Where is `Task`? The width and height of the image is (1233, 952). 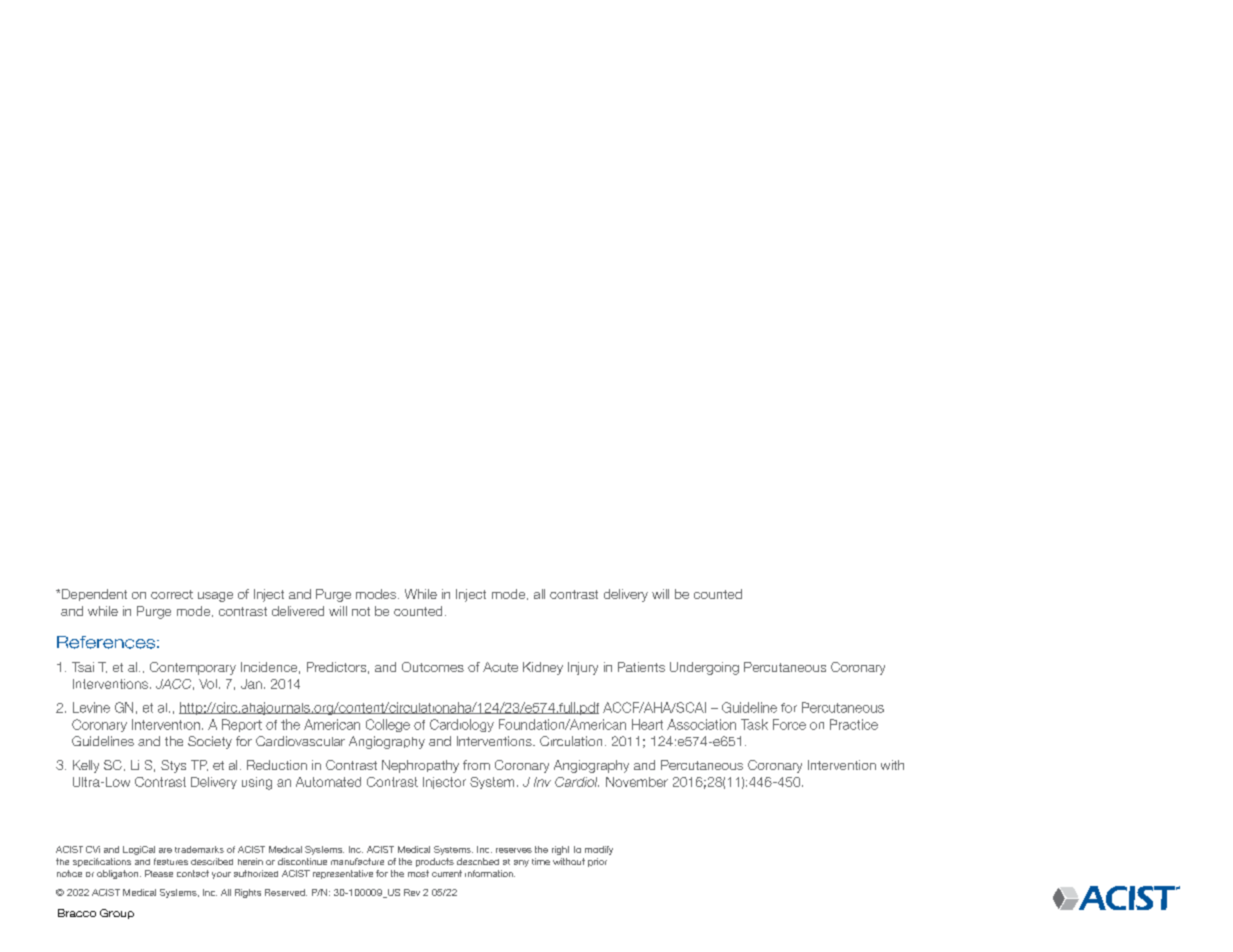 Task is located at coordinates (754, 724).
